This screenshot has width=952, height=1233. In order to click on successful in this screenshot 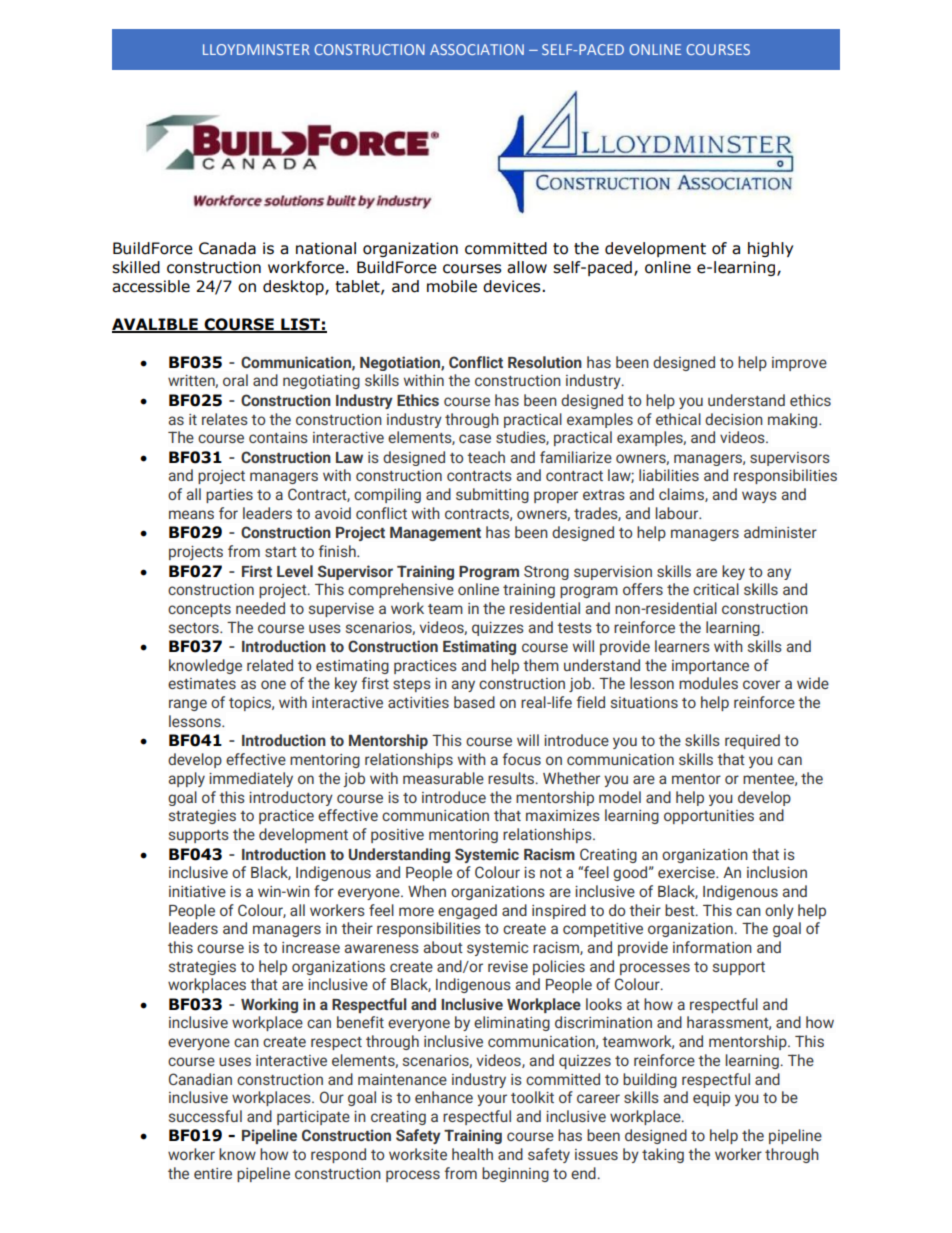, I will do `click(205, 1116)`.
